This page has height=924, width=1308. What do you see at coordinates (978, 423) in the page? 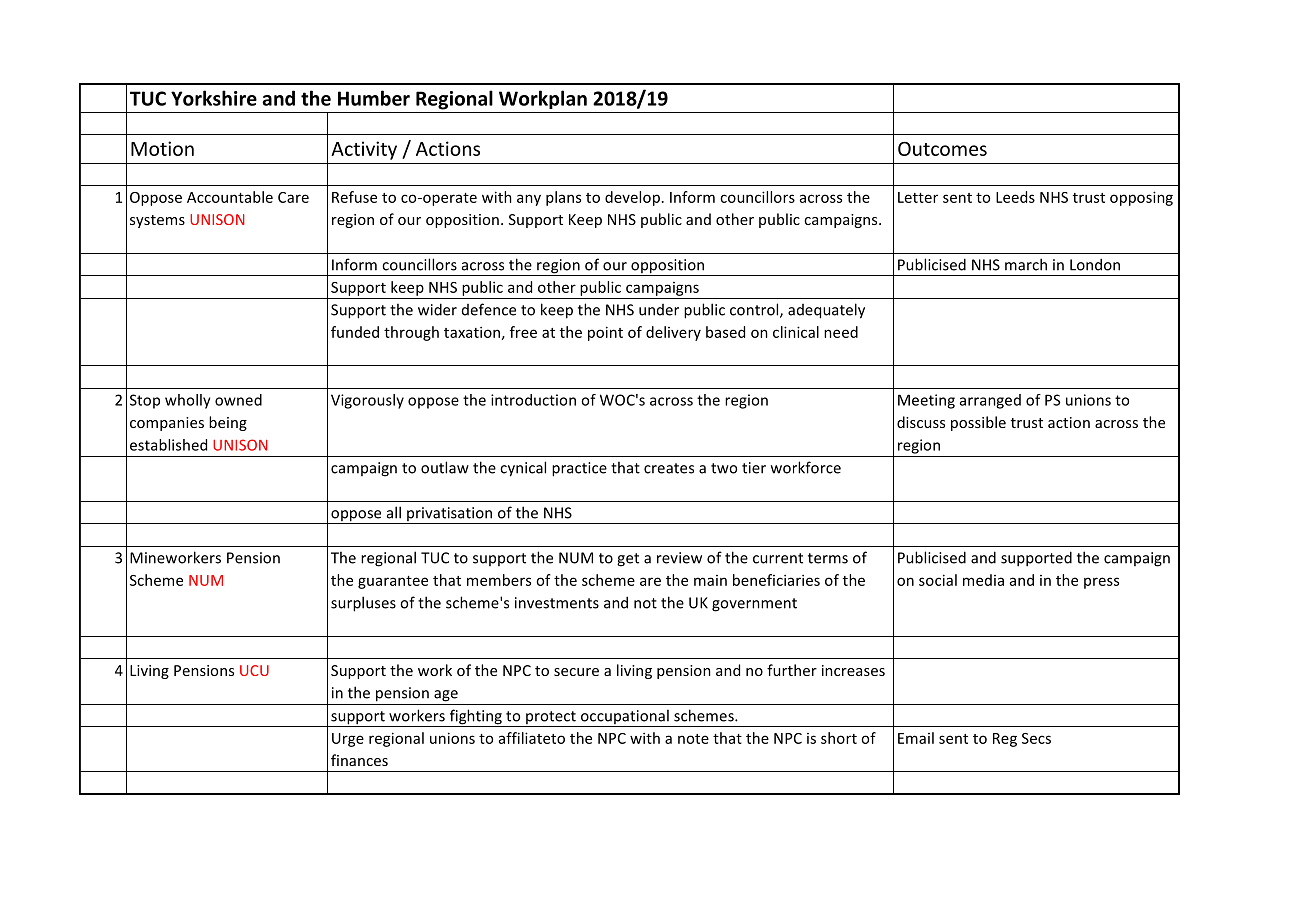
I see `possible` at bounding box center [978, 423].
